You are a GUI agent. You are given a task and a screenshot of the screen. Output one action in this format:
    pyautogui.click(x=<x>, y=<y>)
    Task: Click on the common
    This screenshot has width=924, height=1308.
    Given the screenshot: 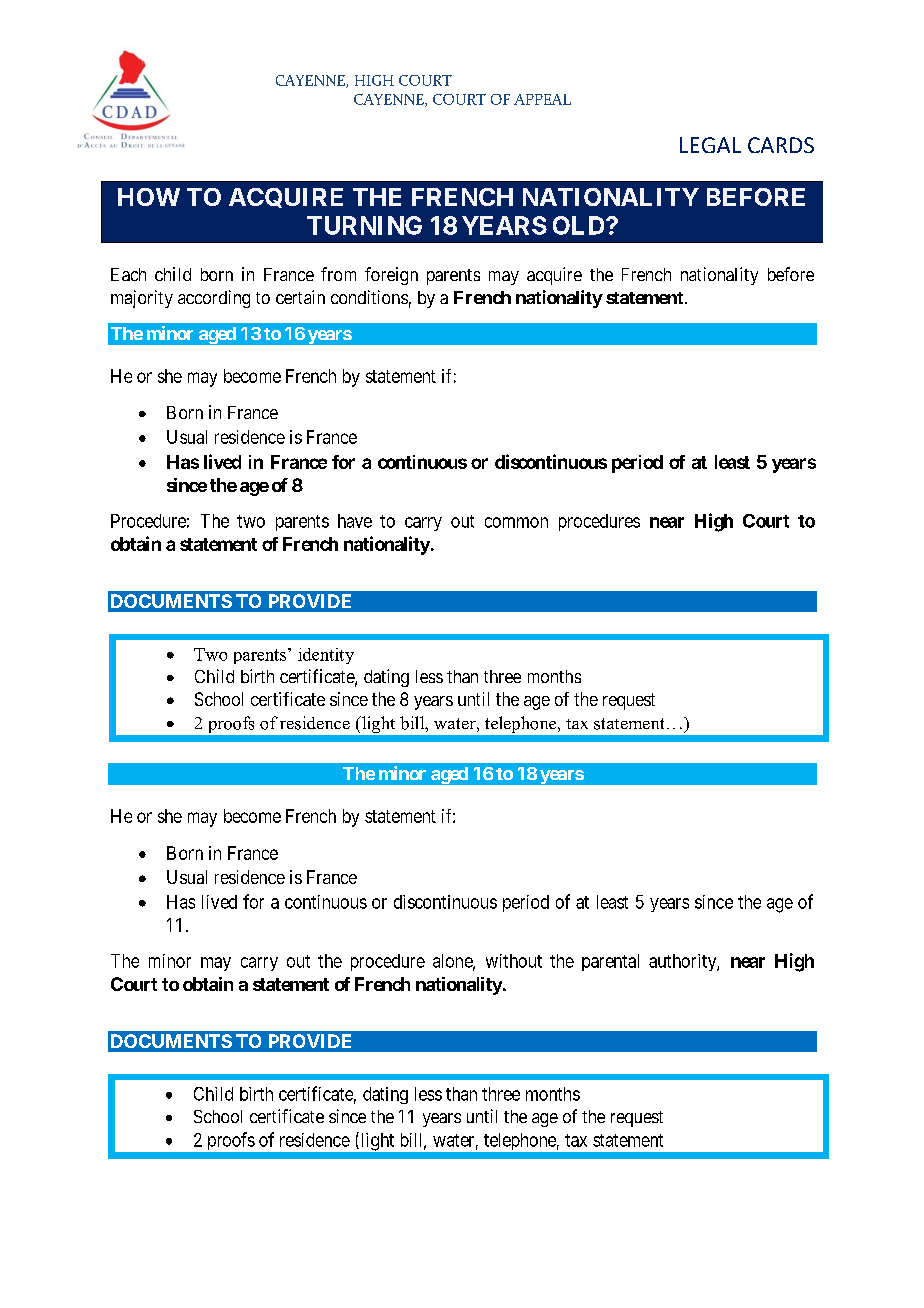 What is the action you would take?
    pyautogui.click(x=516, y=522)
